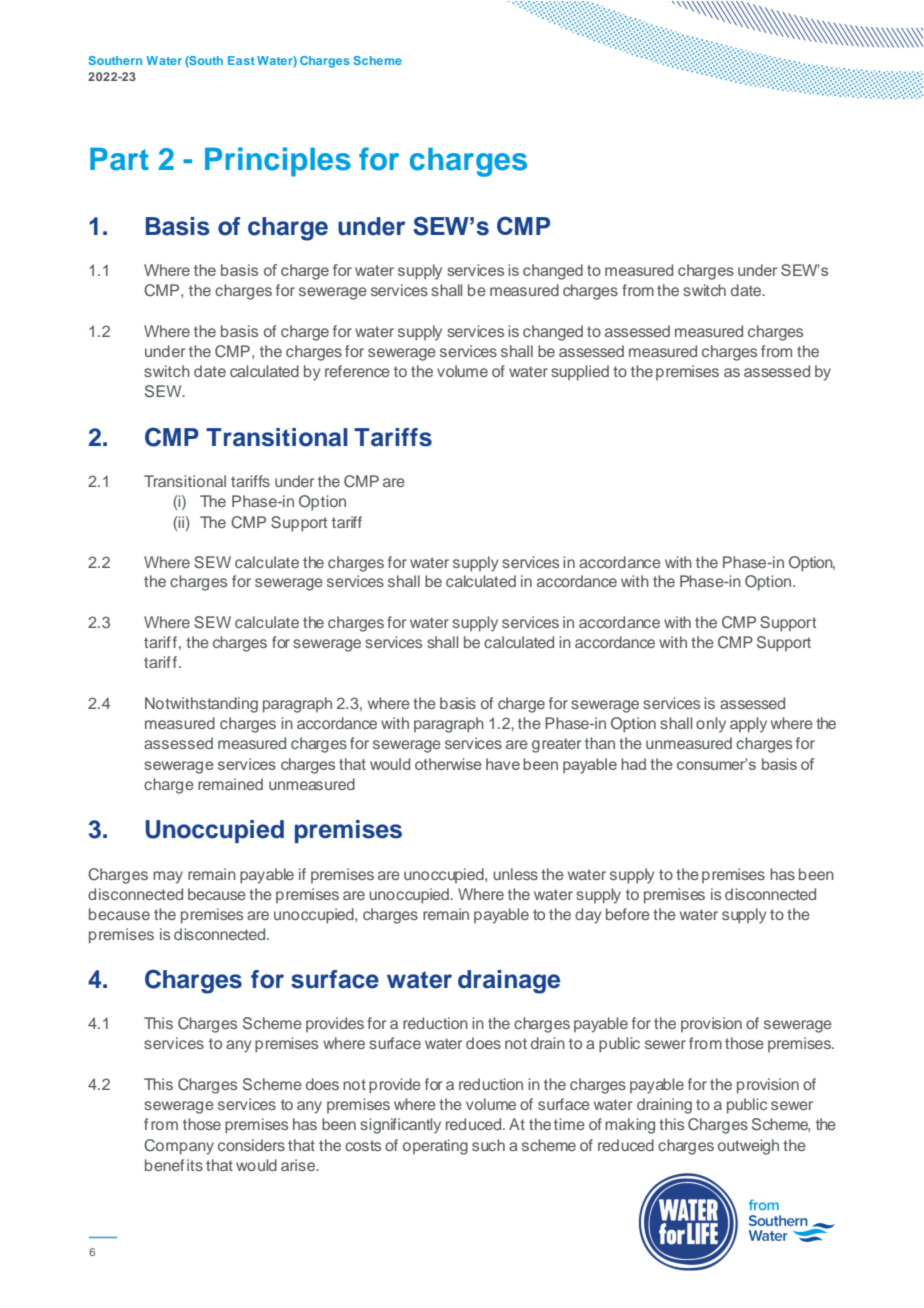 This page has height=1308, width=924. What do you see at coordinates (711, 725) in the page?
I see `only` at bounding box center [711, 725].
